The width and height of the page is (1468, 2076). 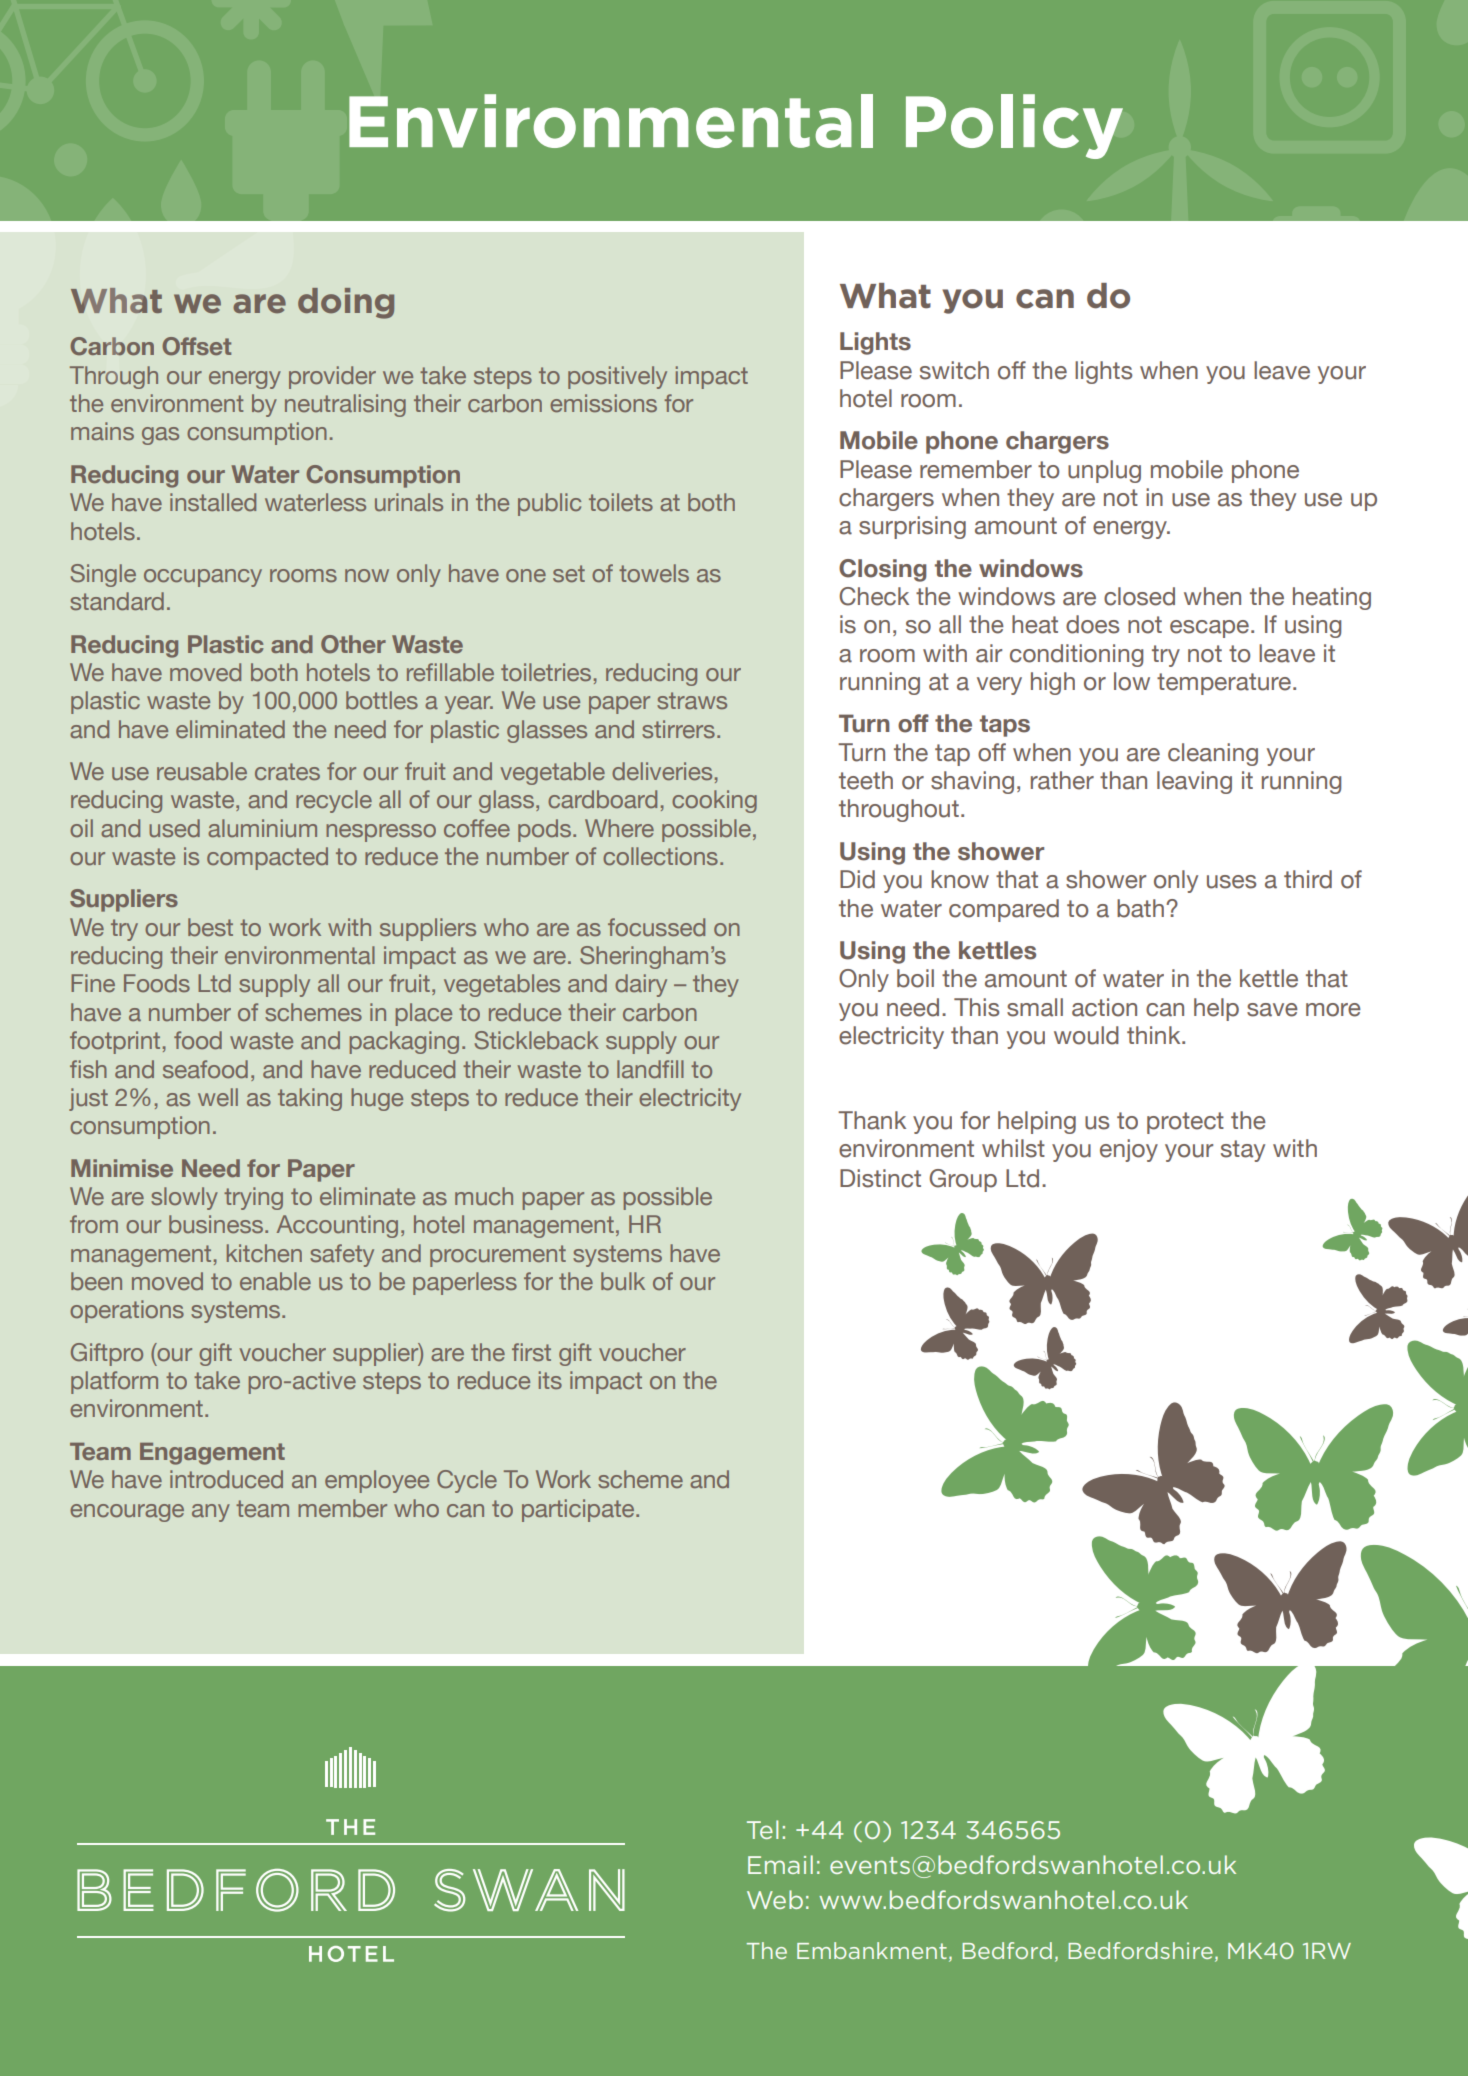 I want to click on doing, so click(x=346, y=303).
